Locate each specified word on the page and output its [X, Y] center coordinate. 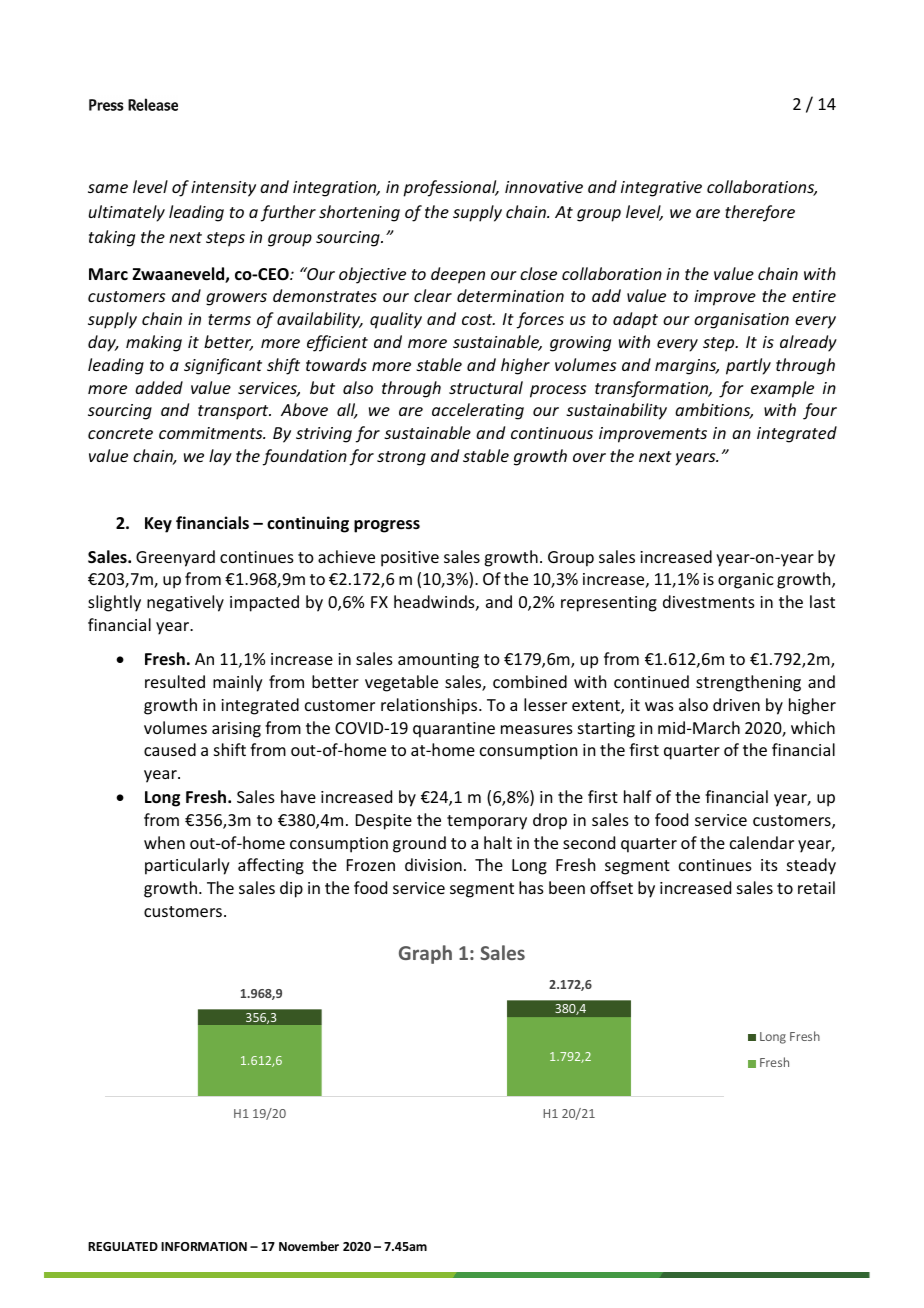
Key [158, 525]
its [769, 865]
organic [746, 581]
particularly [187, 866]
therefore [760, 213]
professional [451, 188]
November [309, 1246]
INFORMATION [204, 1246]
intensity [223, 189]
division [433, 864]
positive [410, 559]
